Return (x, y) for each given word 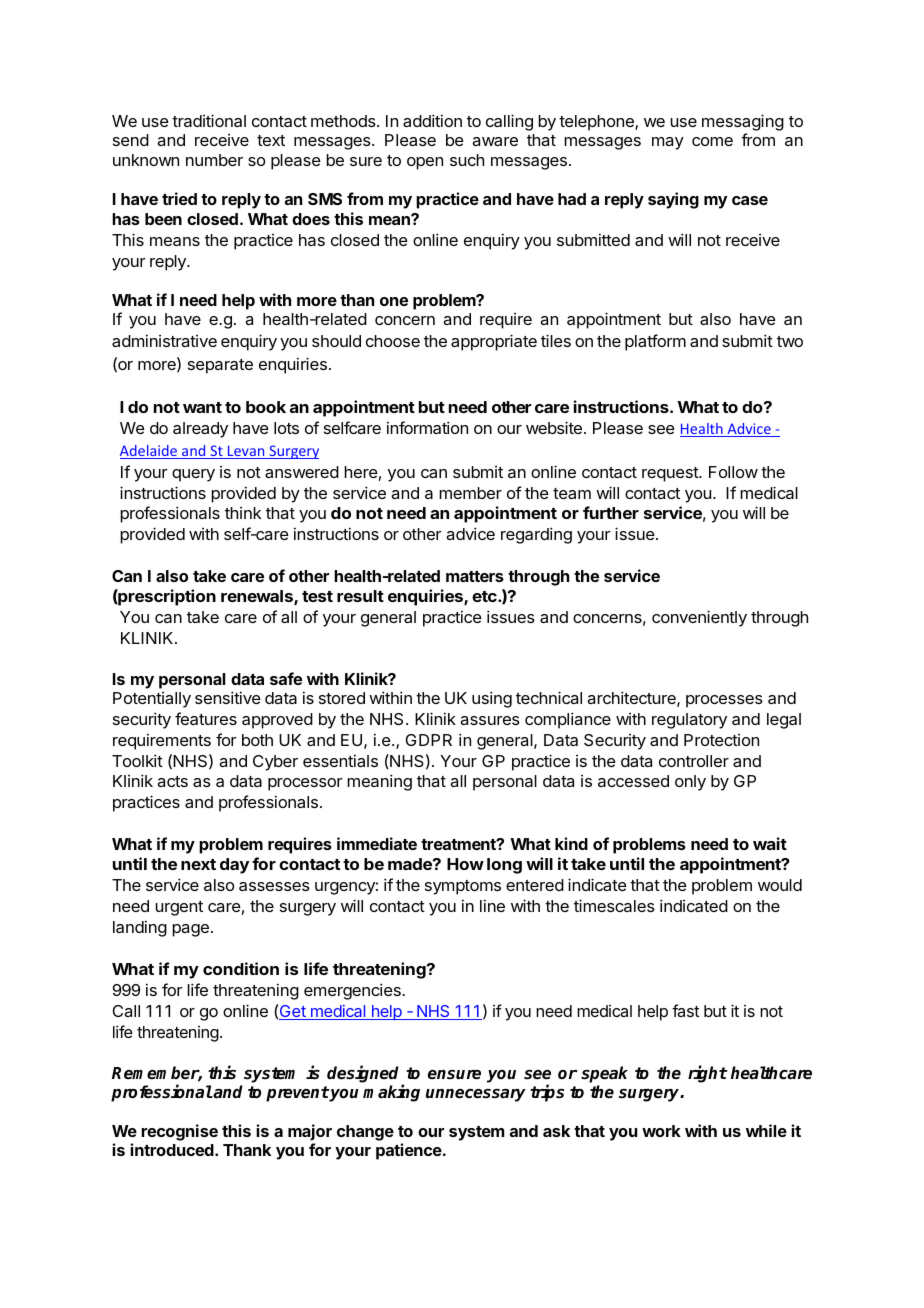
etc (485, 596)
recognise (179, 1132)
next (198, 864)
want (202, 407)
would (780, 885)
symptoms (463, 887)
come (712, 141)
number (214, 160)
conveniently (699, 618)
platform (655, 342)
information (427, 427)
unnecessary (476, 1095)
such (467, 160)
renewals (258, 597)
